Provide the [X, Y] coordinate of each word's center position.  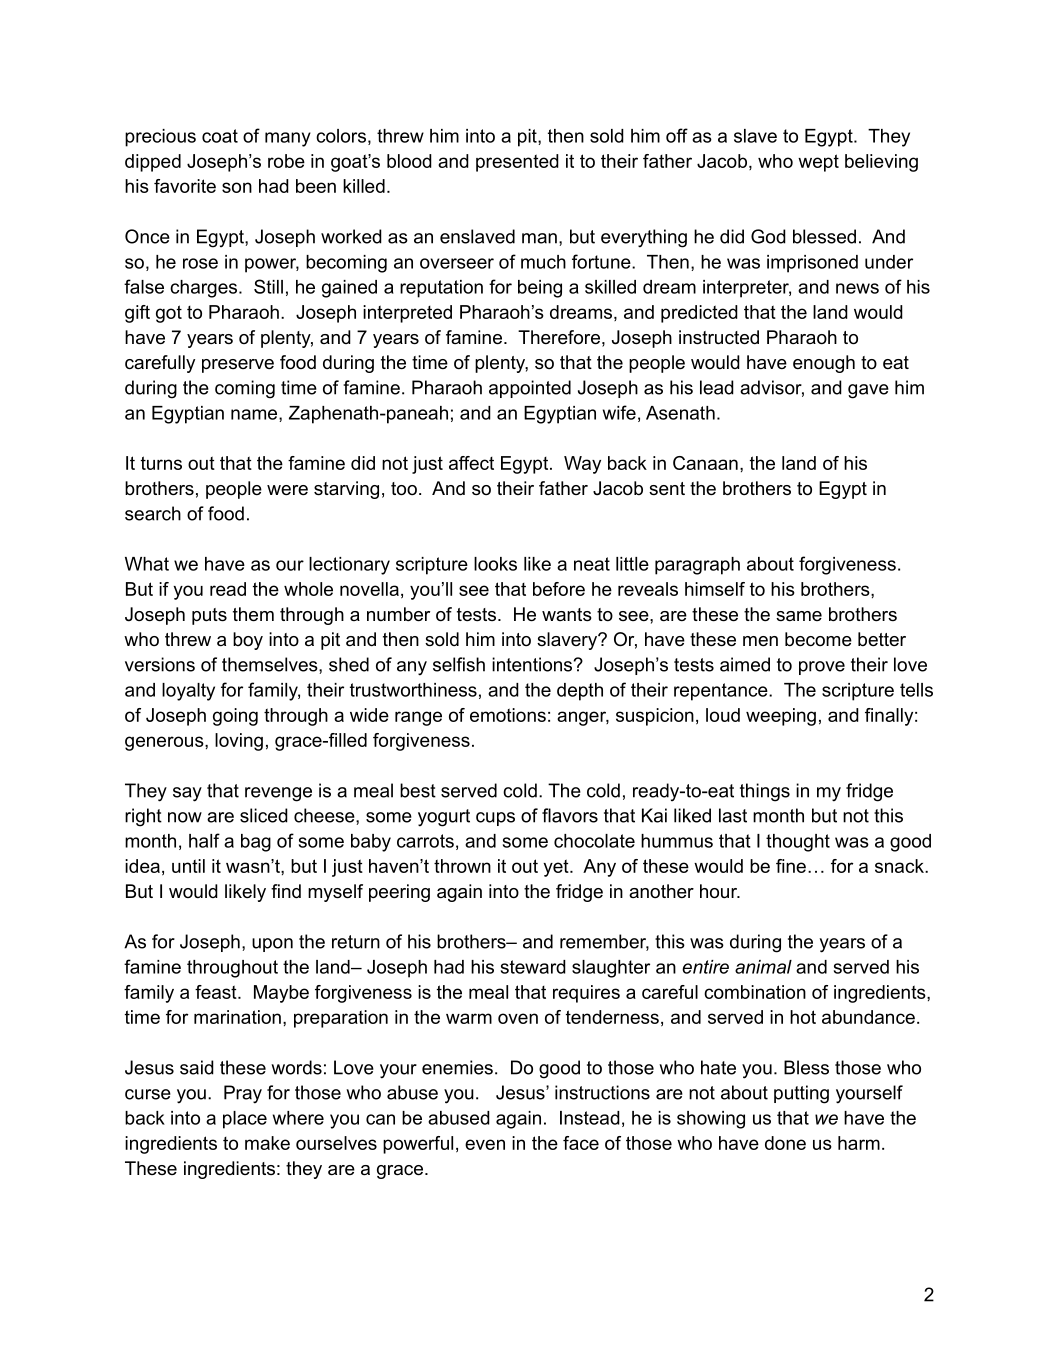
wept [818, 163]
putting [801, 1094]
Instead [590, 1118]
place [245, 1120]
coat [220, 136]
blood [409, 161]
